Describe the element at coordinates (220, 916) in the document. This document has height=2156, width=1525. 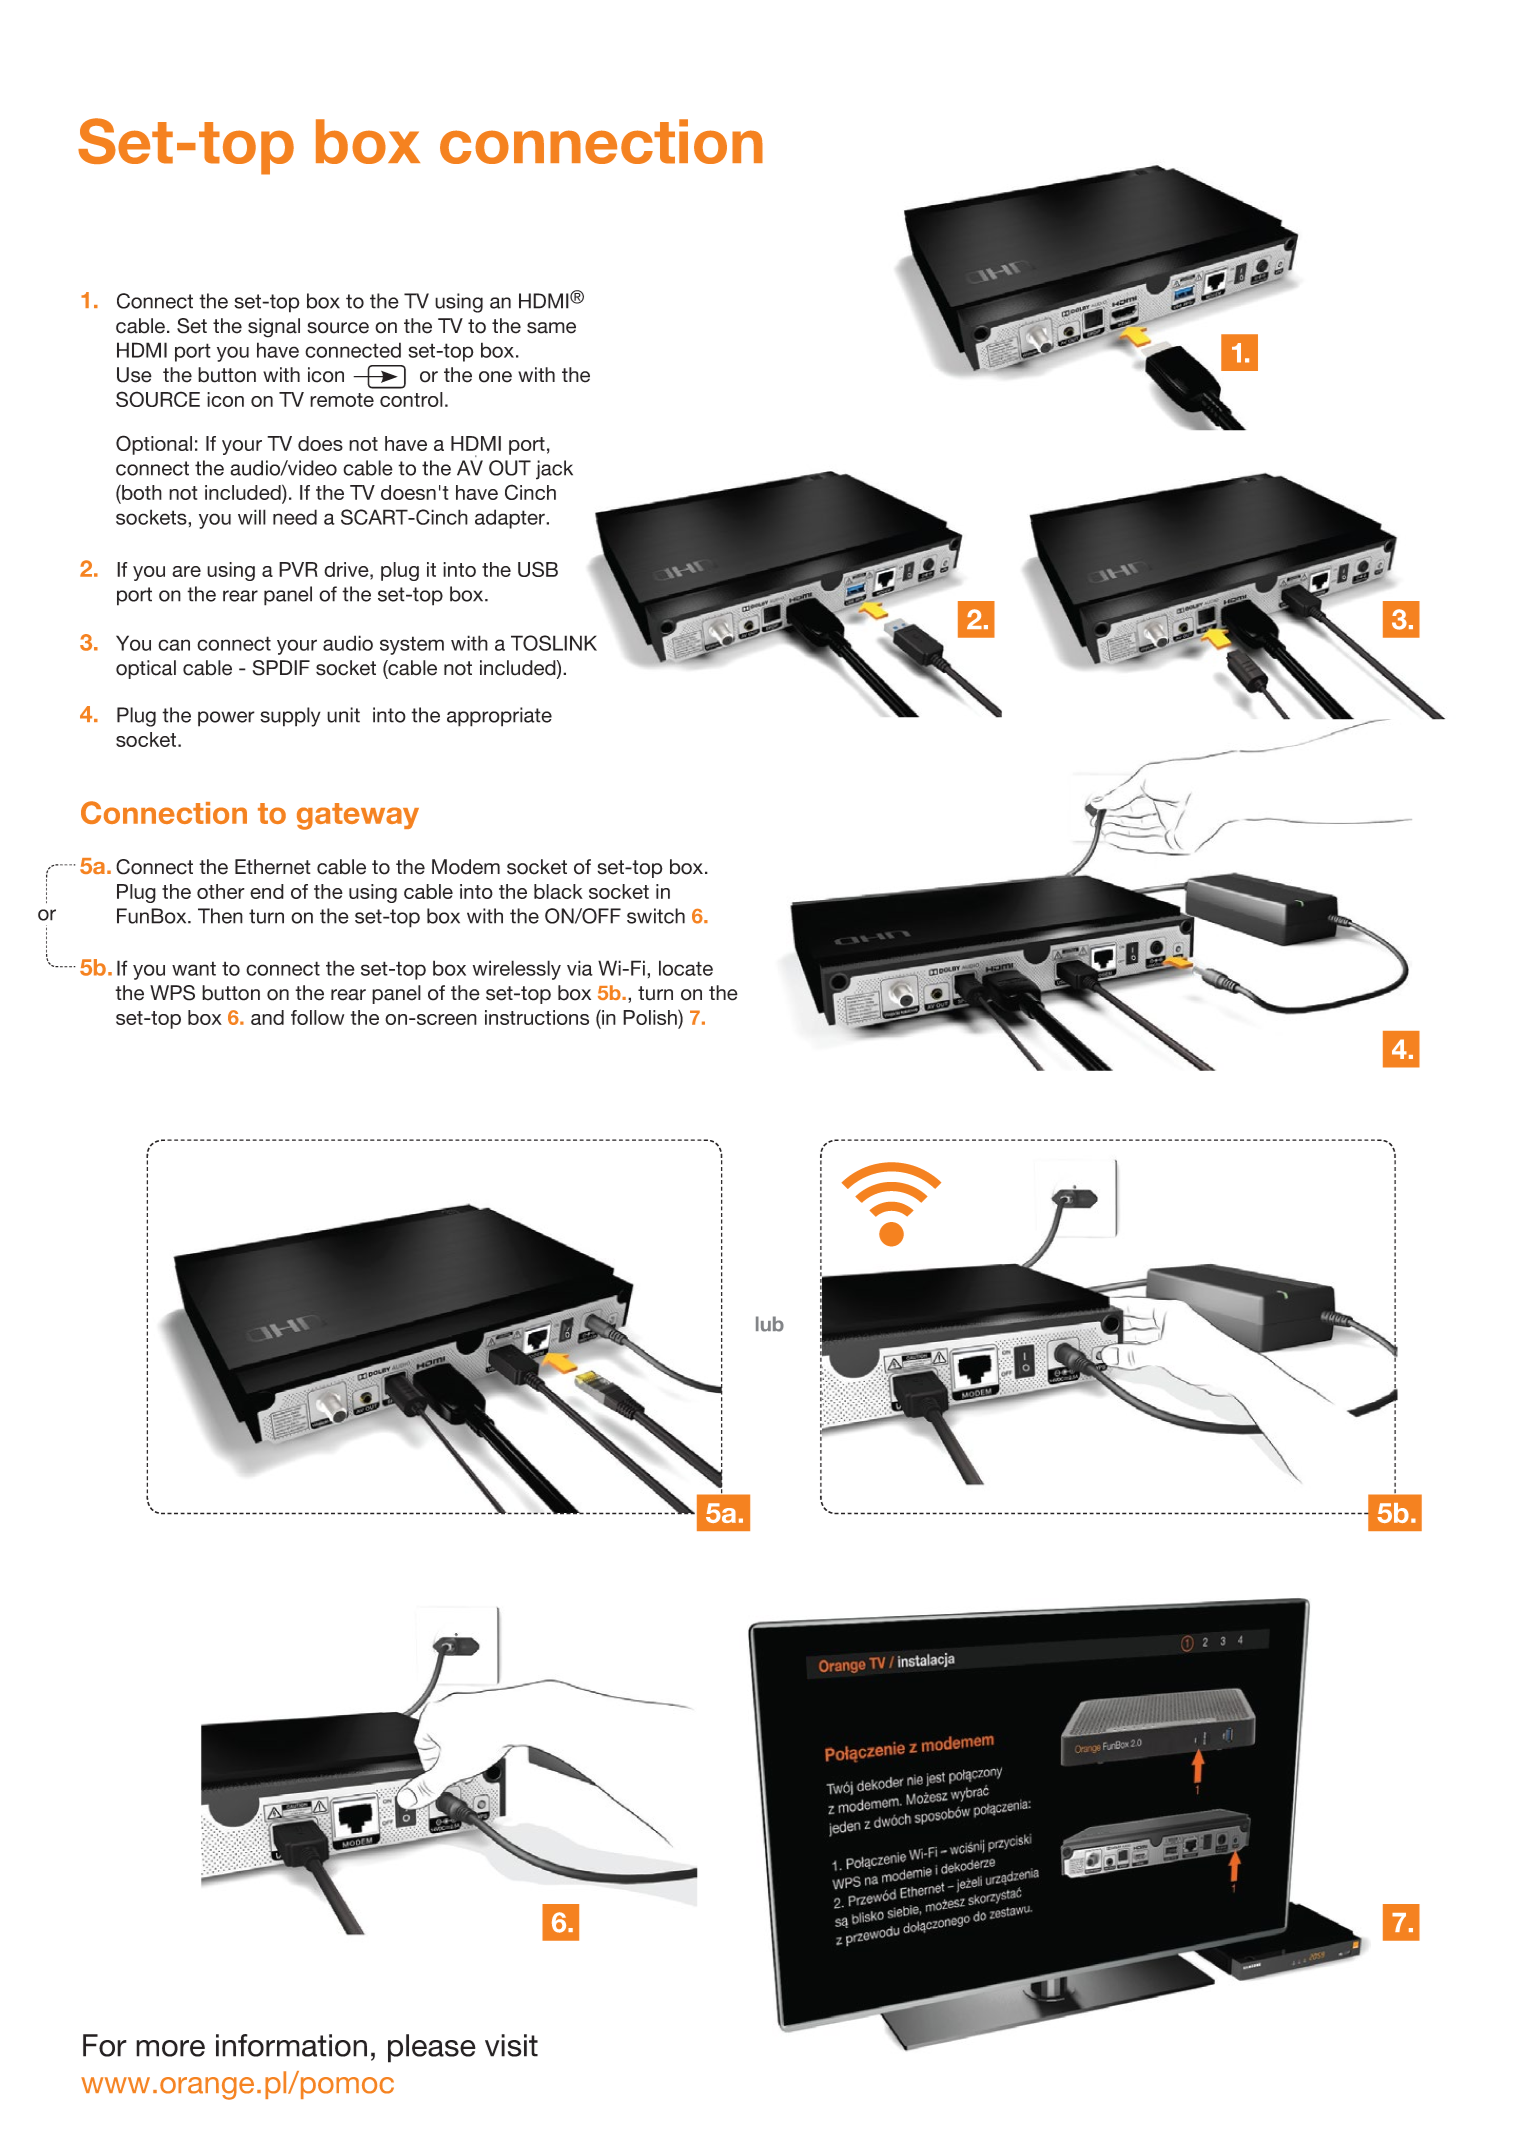
I see `Then` at that location.
